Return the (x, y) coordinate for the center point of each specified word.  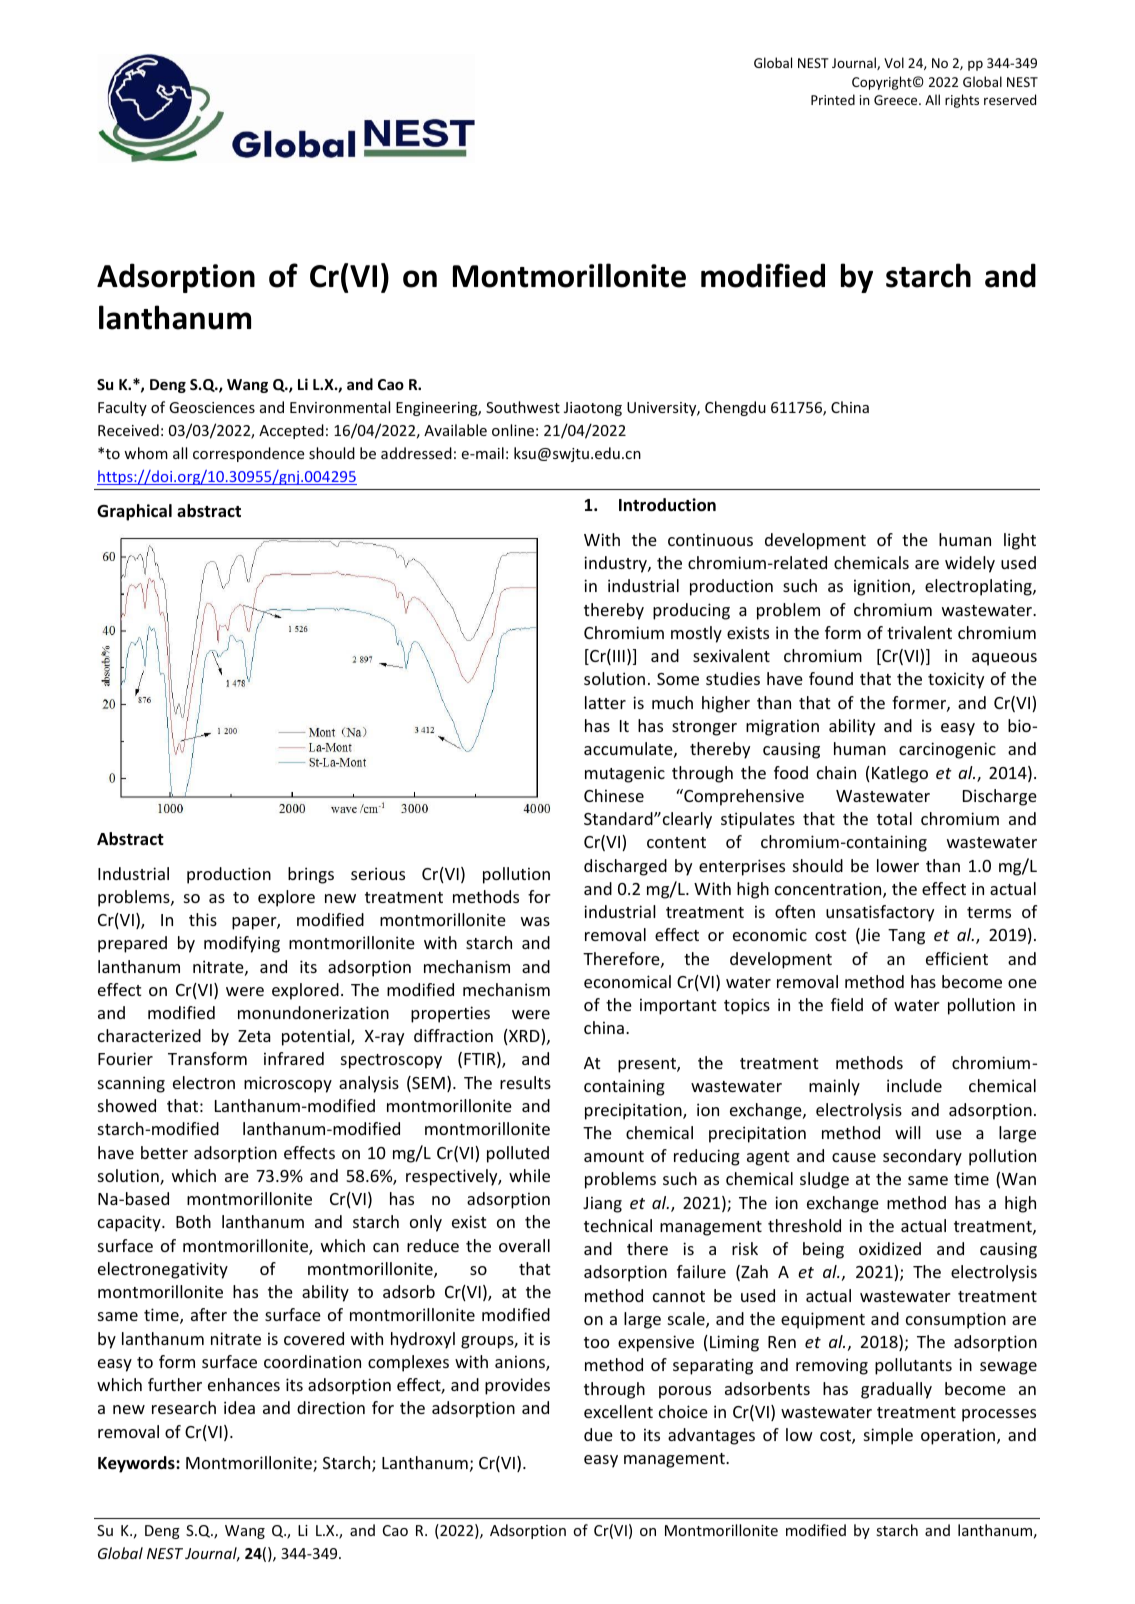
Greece (897, 100)
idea (239, 1407)
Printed (833, 99)
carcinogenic (947, 750)
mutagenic (625, 774)
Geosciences (212, 407)
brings (311, 875)
